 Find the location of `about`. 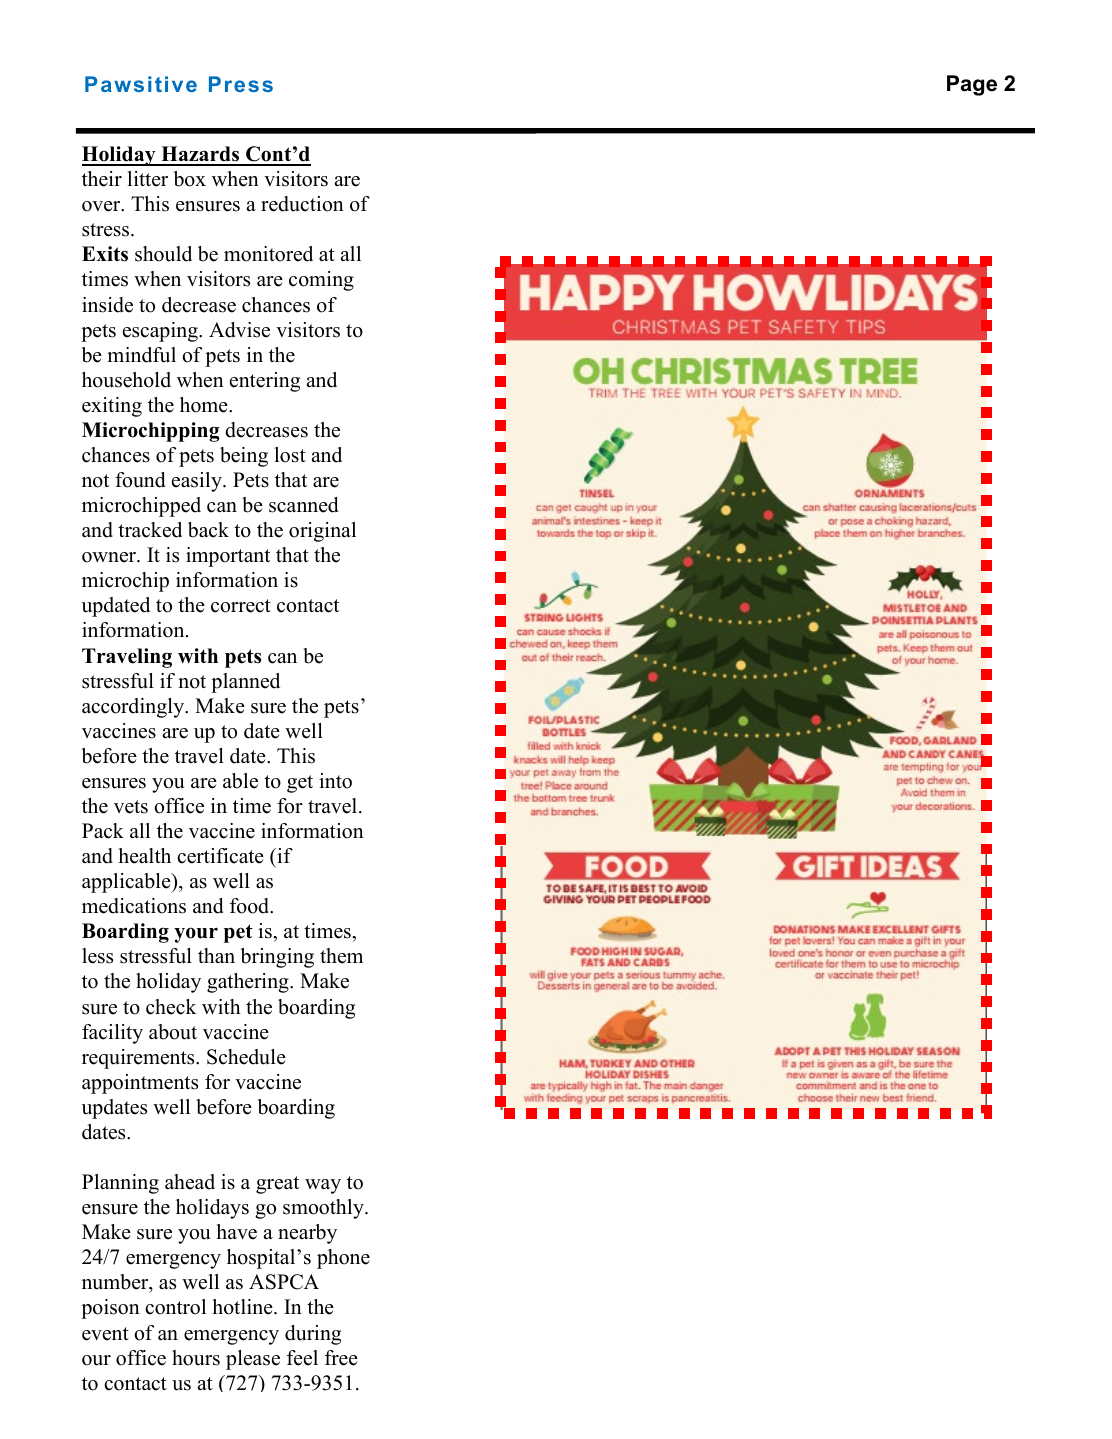

about is located at coordinates (173, 1032).
